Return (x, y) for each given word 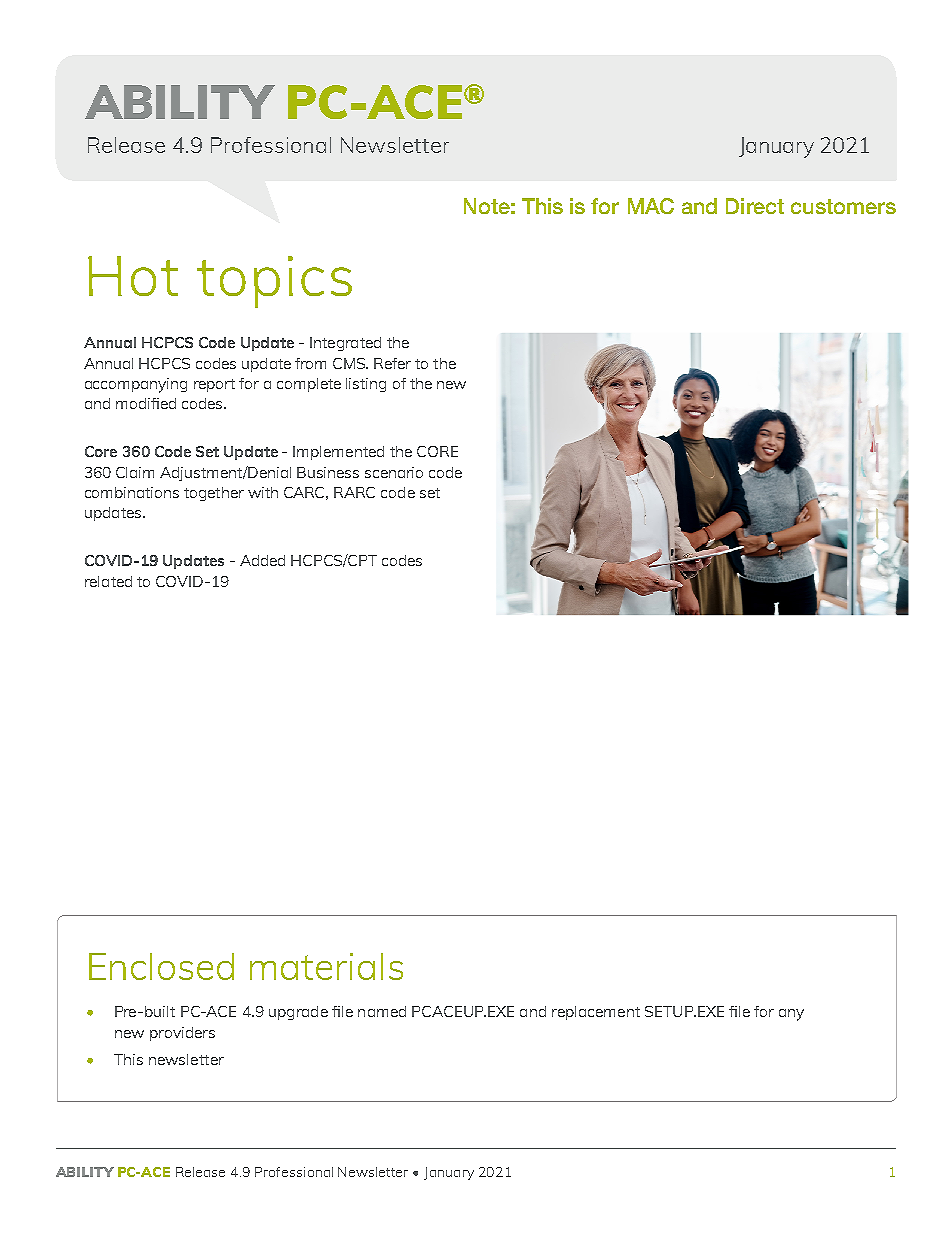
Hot (133, 276)
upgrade (298, 1013)
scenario (394, 472)
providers (182, 1034)
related (108, 581)
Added (262, 560)
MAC (651, 206)
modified (146, 403)
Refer (392, 363)
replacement (596, 1013)
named (382, 1011)
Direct (755, 206)
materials (326, 966)
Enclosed (161, 966)
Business (328, 472)
